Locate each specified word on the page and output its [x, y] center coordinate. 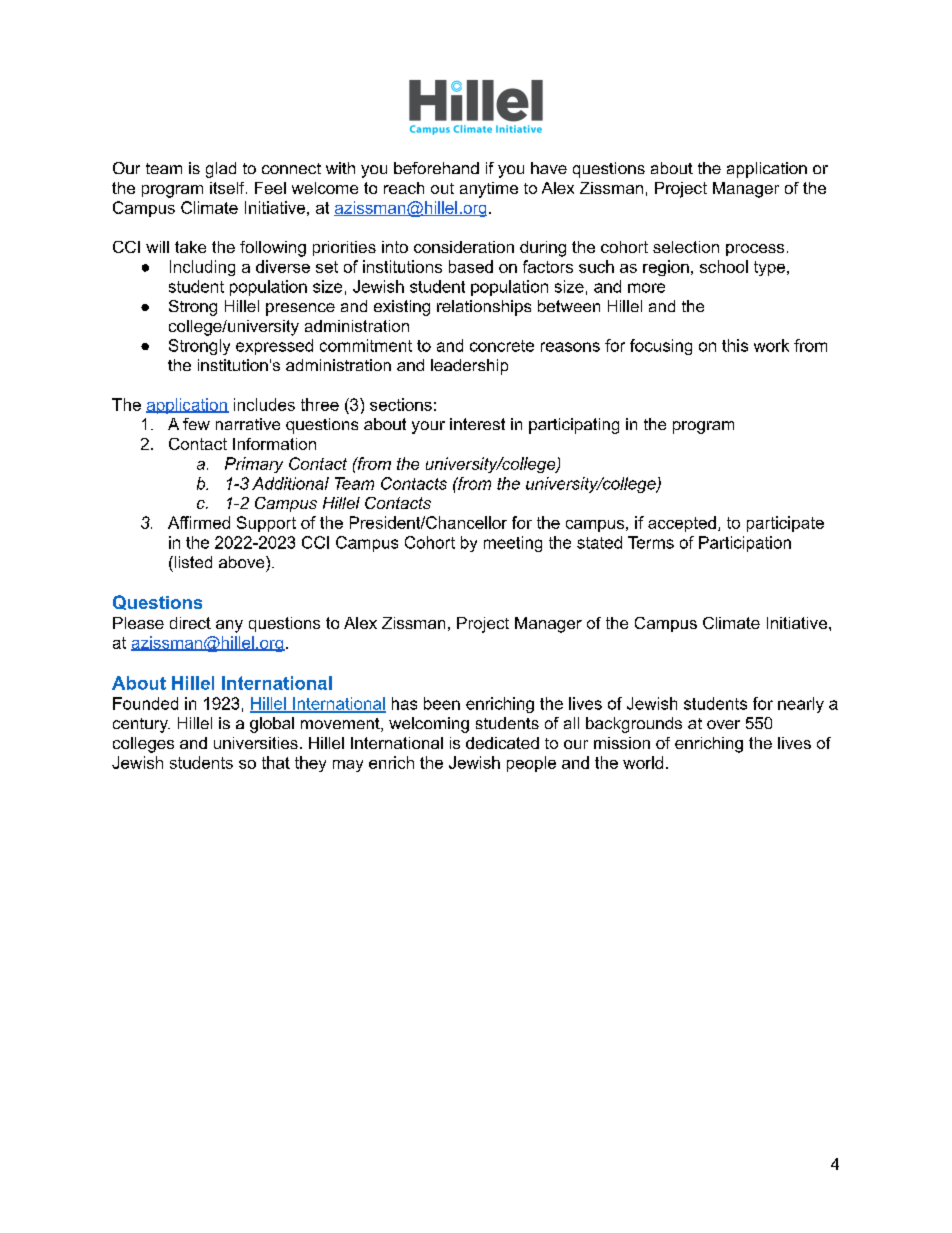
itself [228, 188]
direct [190, 623]
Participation [745, 544]
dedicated [502, 743]
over [723, 724]
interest [477, 424]
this [735, 345]
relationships [484, 308]
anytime [489, 190]
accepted [682, 524]
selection [686, 247]
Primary [254, 465]
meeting [513, 544]
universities [256, 743]
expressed [274, 347]
